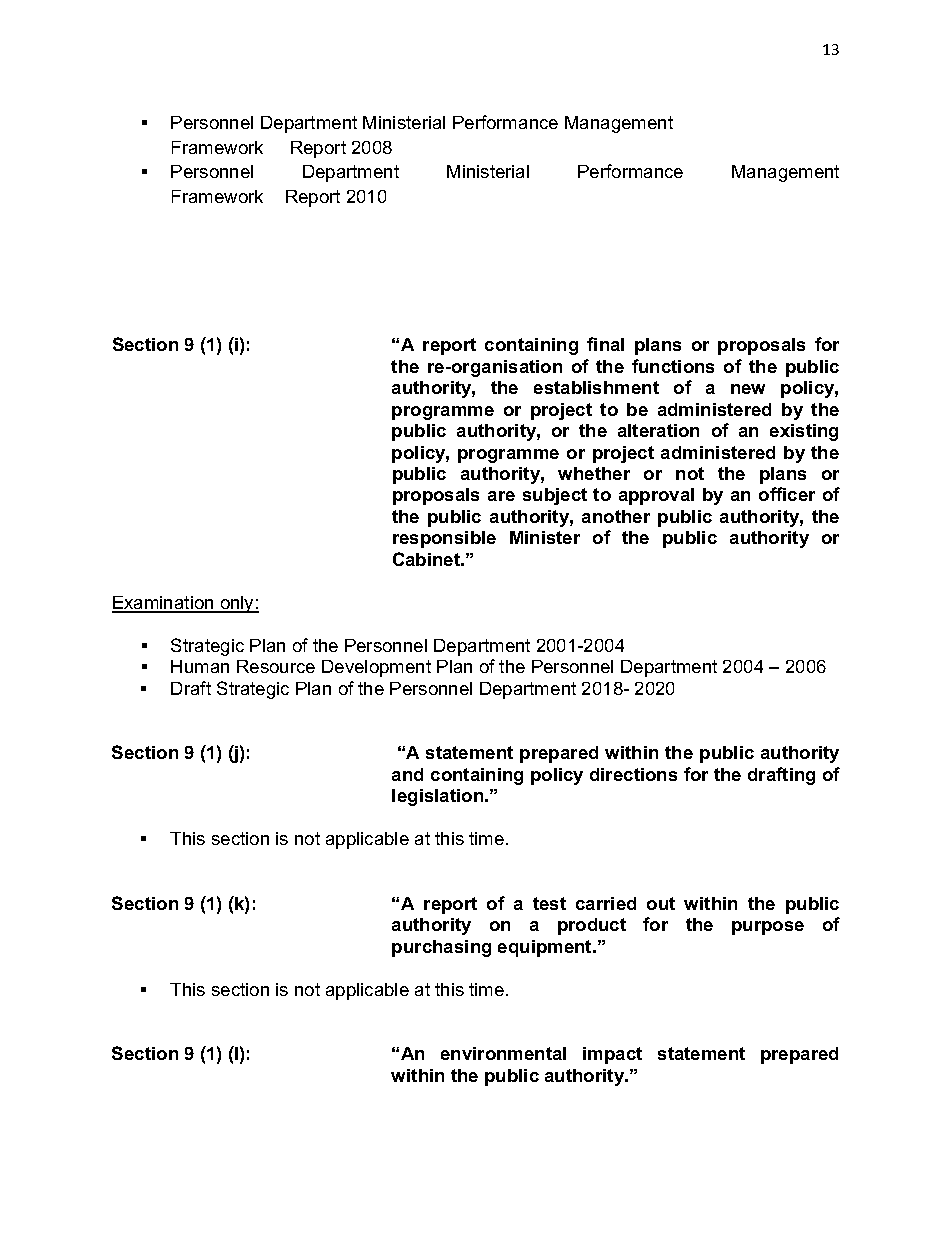 The width and height of the image is (952, 1233). Describe the element at coordinates (376, 668) in the image. I see `Development` at that location.
